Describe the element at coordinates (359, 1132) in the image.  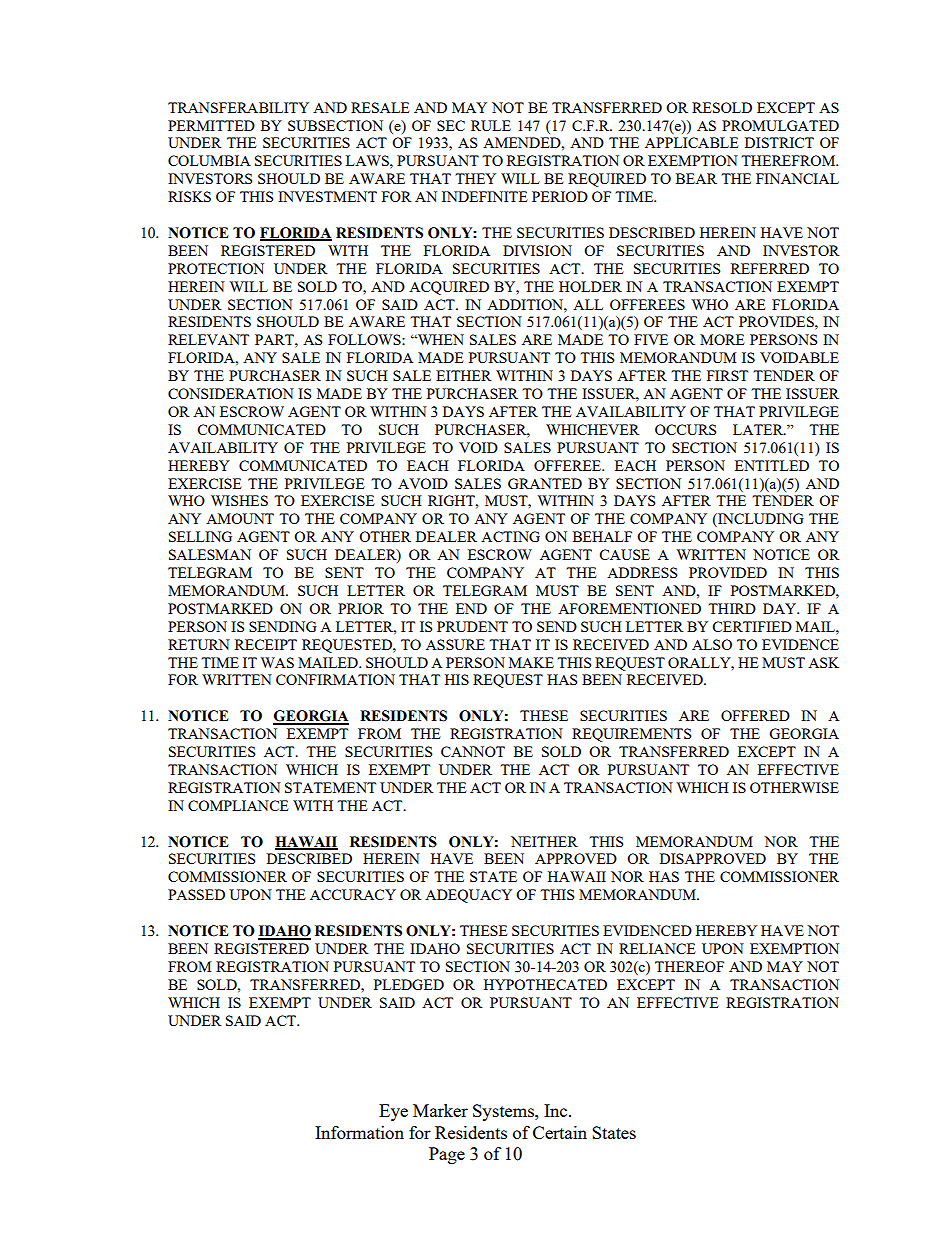
I see `Information` at that location.
